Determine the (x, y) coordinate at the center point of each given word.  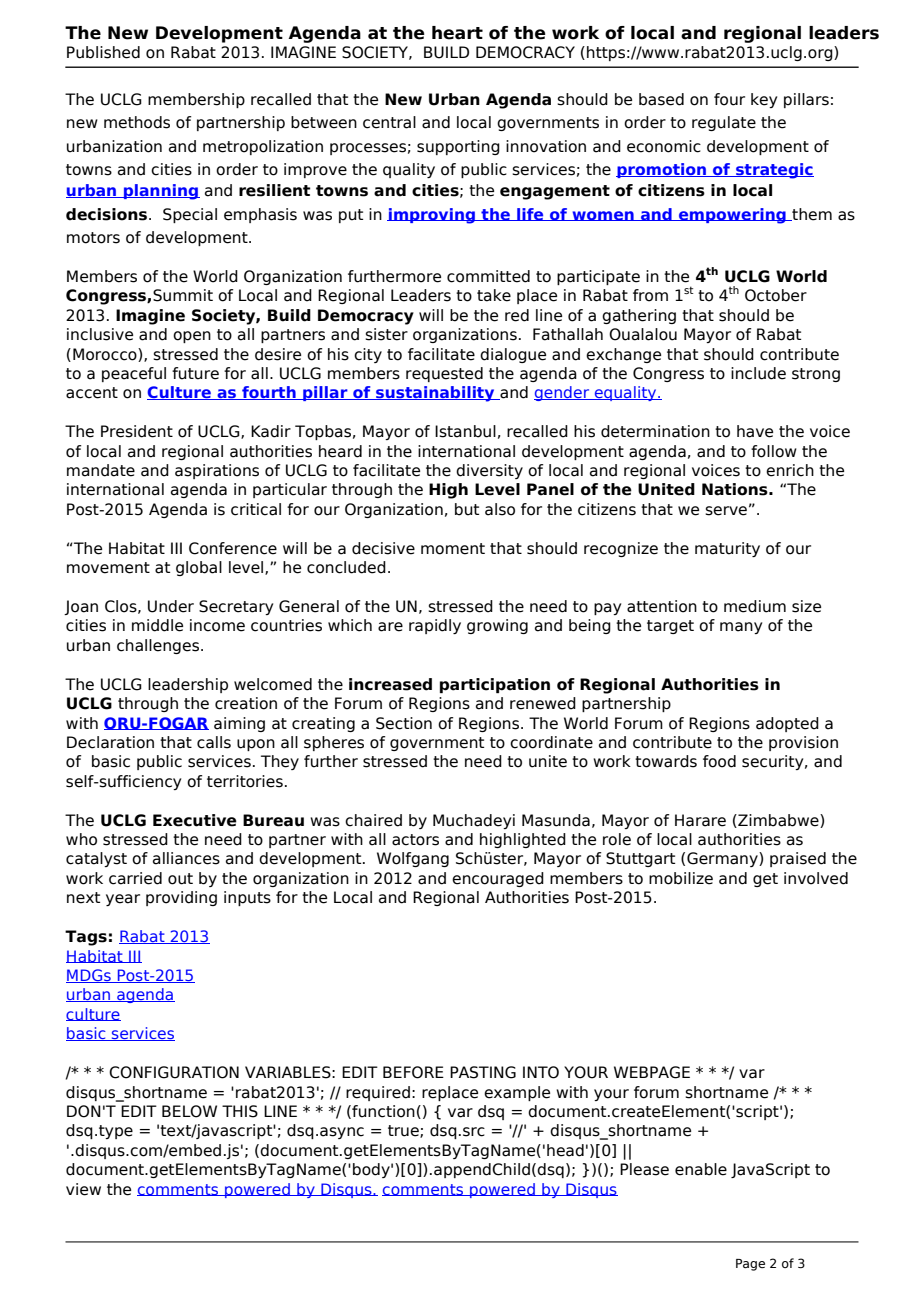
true (404, 1131)
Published (103, 52)
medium (755, 606)
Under (171, 606)
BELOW (189, 1111)
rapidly (435, 626)
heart (457, 33)
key (764, 100)
